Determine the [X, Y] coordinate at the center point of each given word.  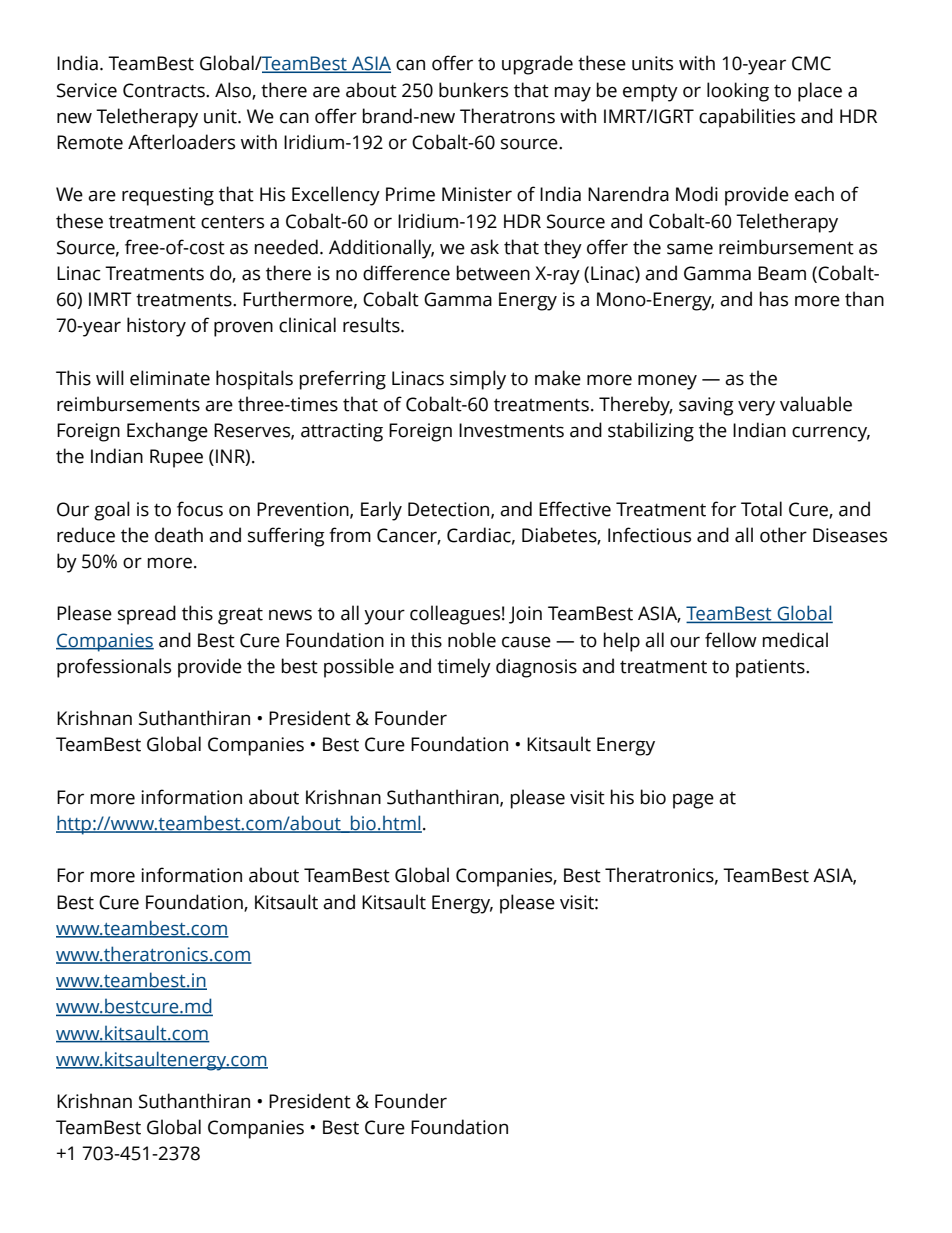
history [156, 327]
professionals [114, 668]
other [783, 535]
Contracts [165, 90]
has [774, 299]
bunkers [473, 90]
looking [738, 92]
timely [464, 668]
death [179, 535]
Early [381, 511]
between [493, 273]
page [693, 801]
